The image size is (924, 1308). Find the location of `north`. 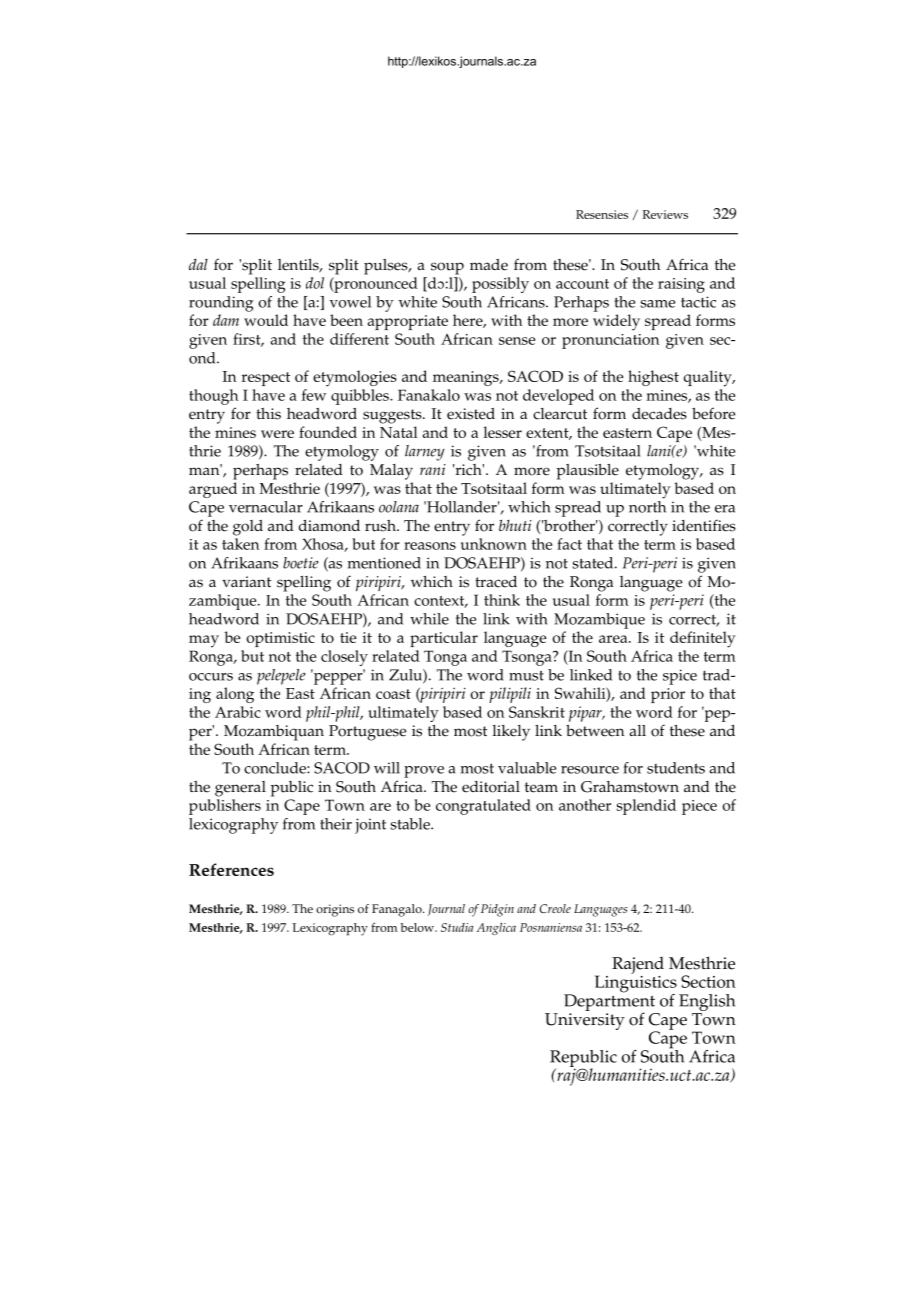

north is located at coordinates (647, 507).
